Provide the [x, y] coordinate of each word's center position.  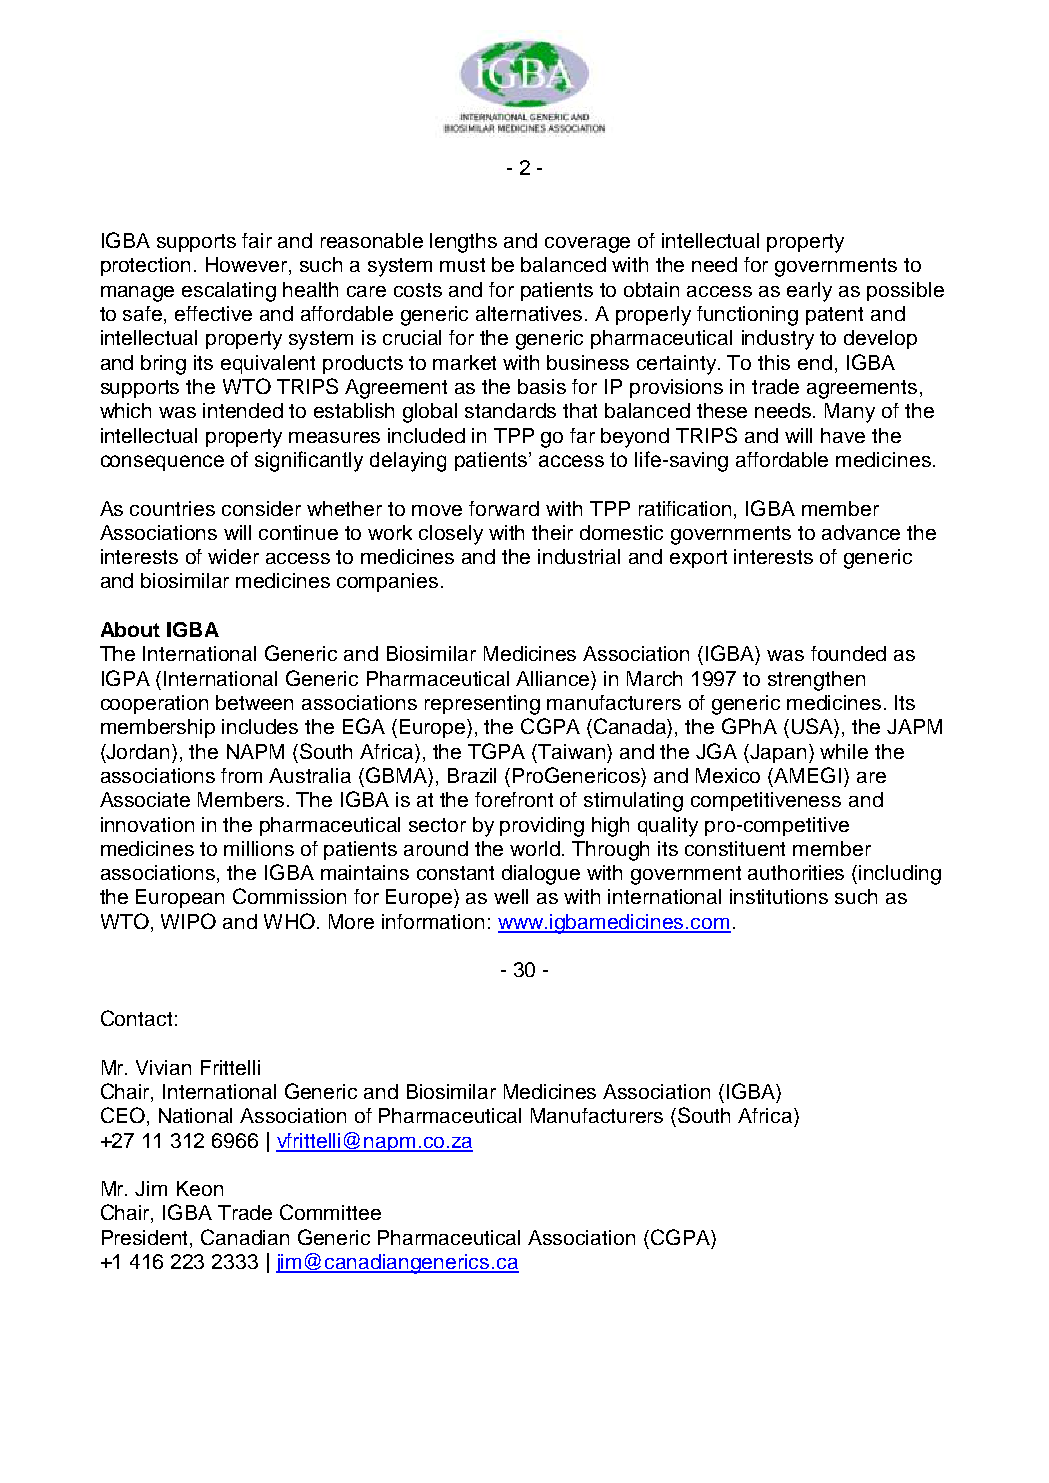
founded [848, 653]
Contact [136, 1018]
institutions [779, 896]
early [809, 292]
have [843, 435]
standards [510, 410]
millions [259, 848]
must [462, 265]
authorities [796, 872]
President [146, 1239]
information [433, 921]
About [130, 629]
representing [482, 705]
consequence [162, 463]
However [248, 266]
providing [542, 827]
